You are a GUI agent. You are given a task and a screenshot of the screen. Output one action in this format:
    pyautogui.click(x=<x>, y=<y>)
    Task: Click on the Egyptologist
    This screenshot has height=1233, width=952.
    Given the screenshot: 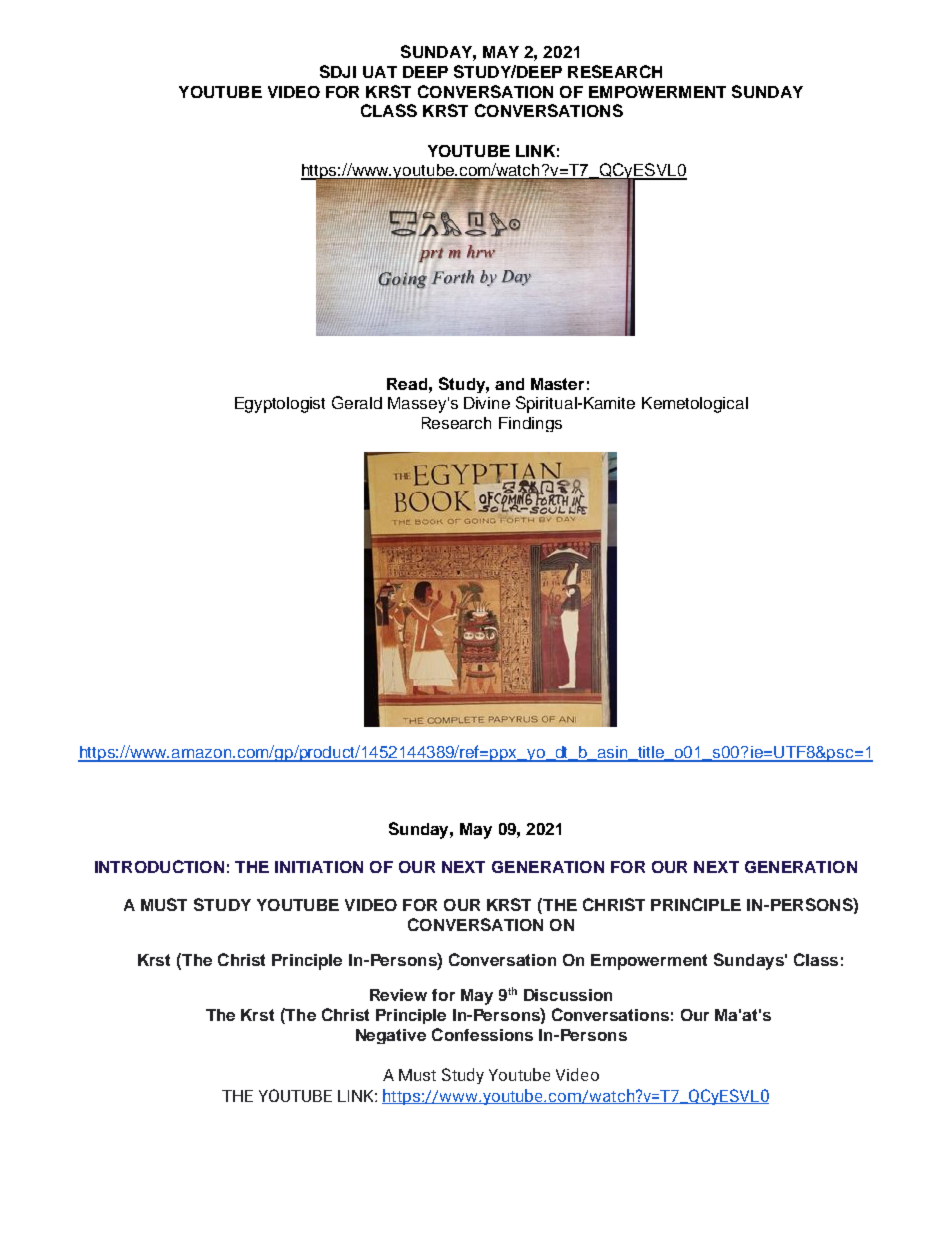 What is the action you would take?
    pyautogui.click(x=280, y=405)
